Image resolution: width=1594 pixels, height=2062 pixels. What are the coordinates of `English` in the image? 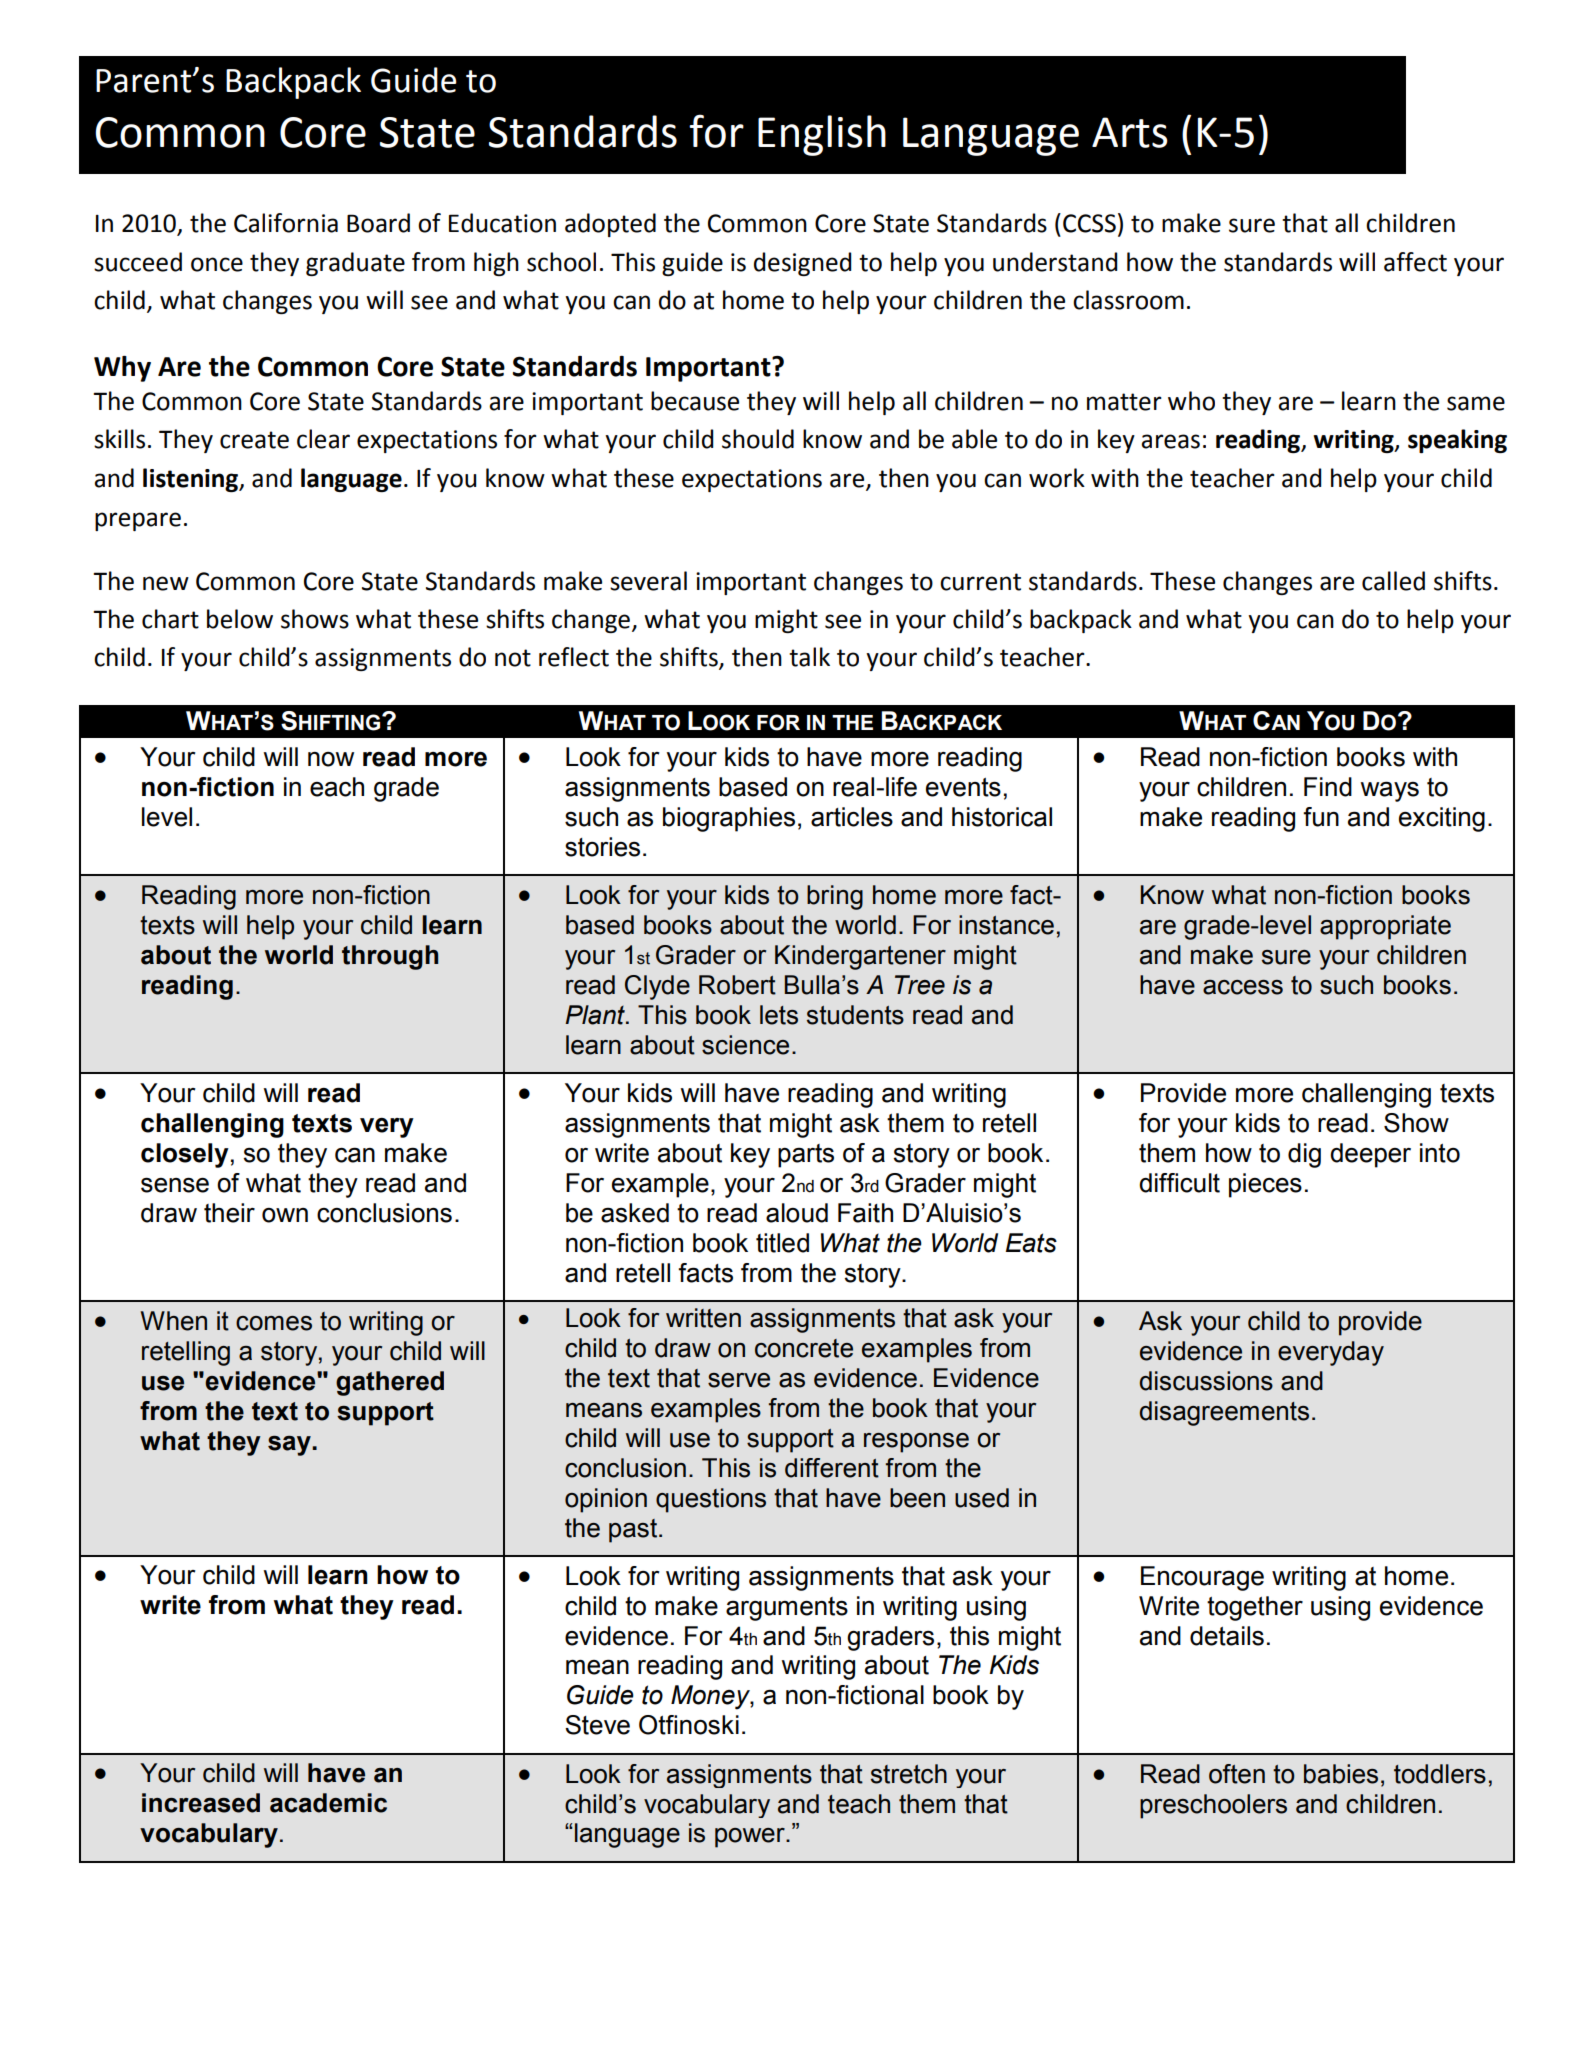 It's located at (822, 135).
